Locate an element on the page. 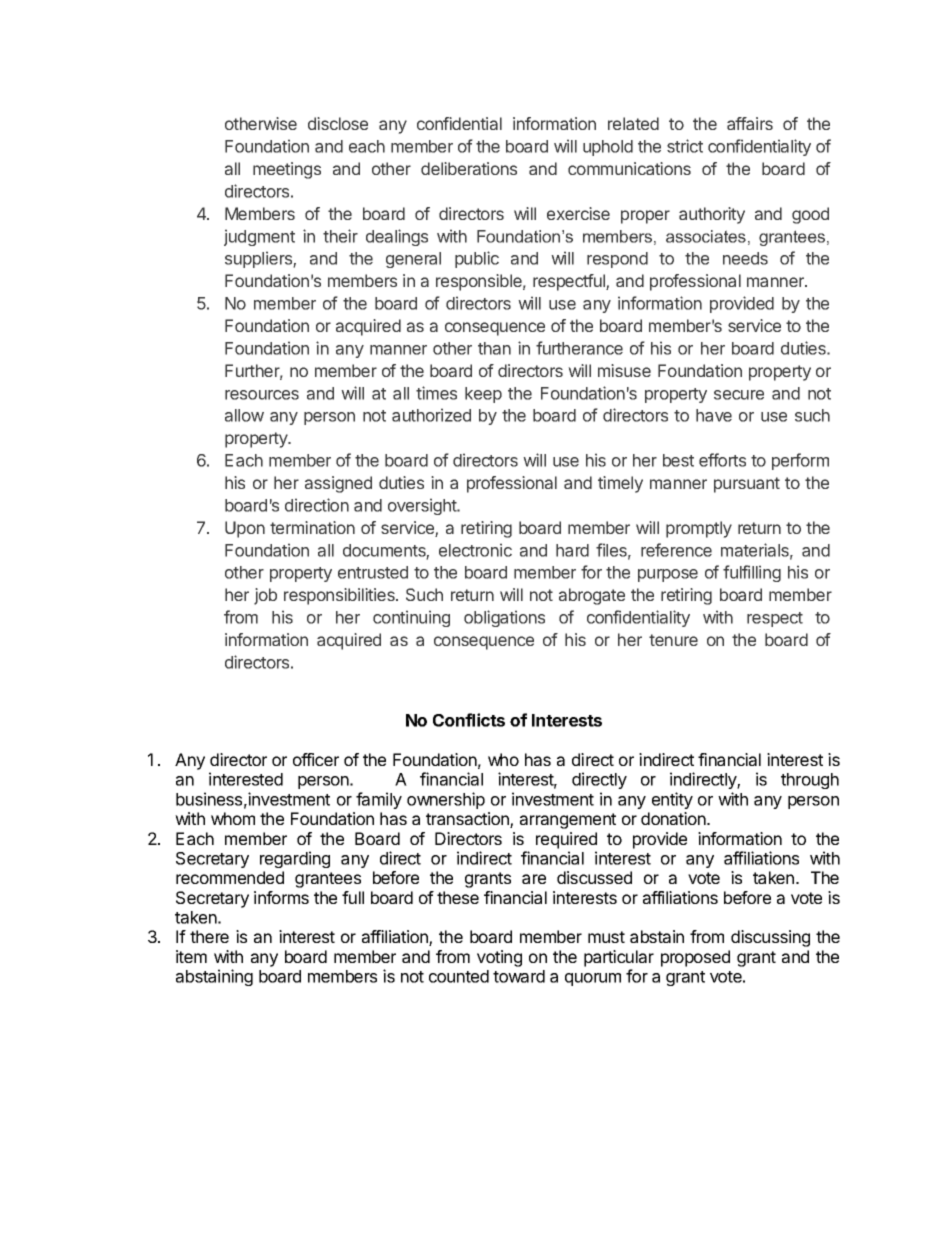 The image size is (952, 1233). meetings is located at coordinates (287, 170).
